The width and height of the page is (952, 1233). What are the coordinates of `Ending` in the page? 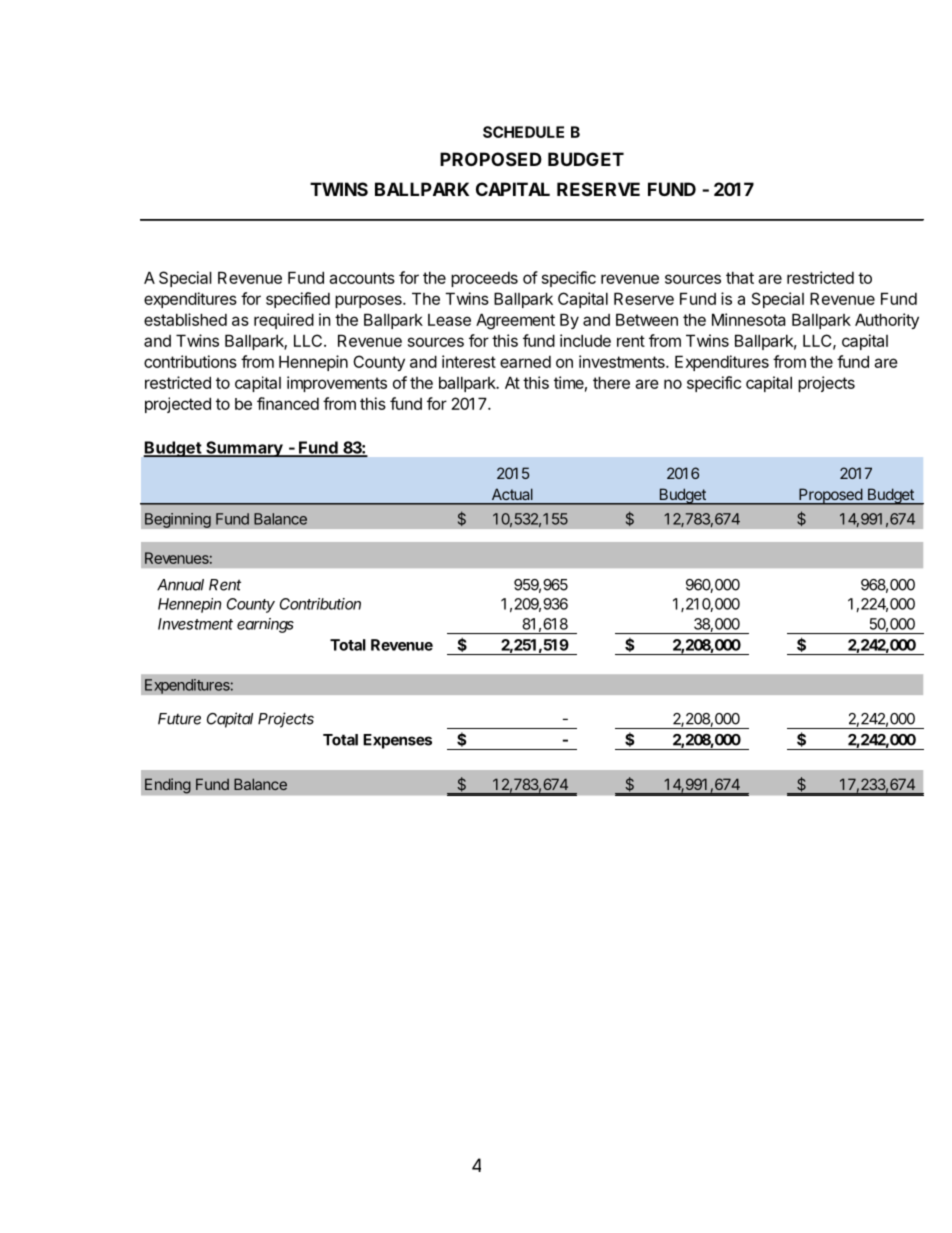 It's located at (168, 786).
